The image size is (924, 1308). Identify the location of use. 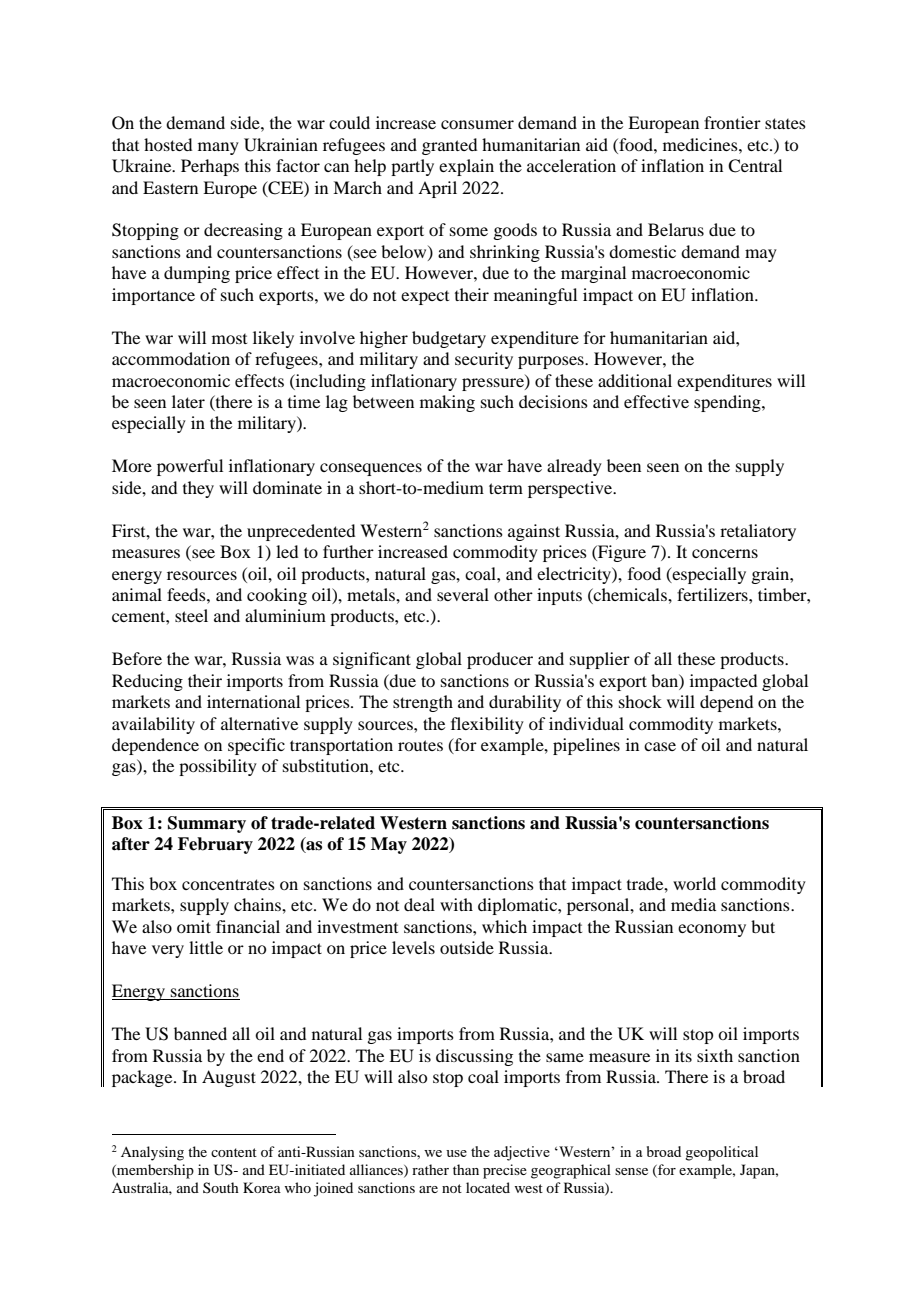
(456, 1153).
